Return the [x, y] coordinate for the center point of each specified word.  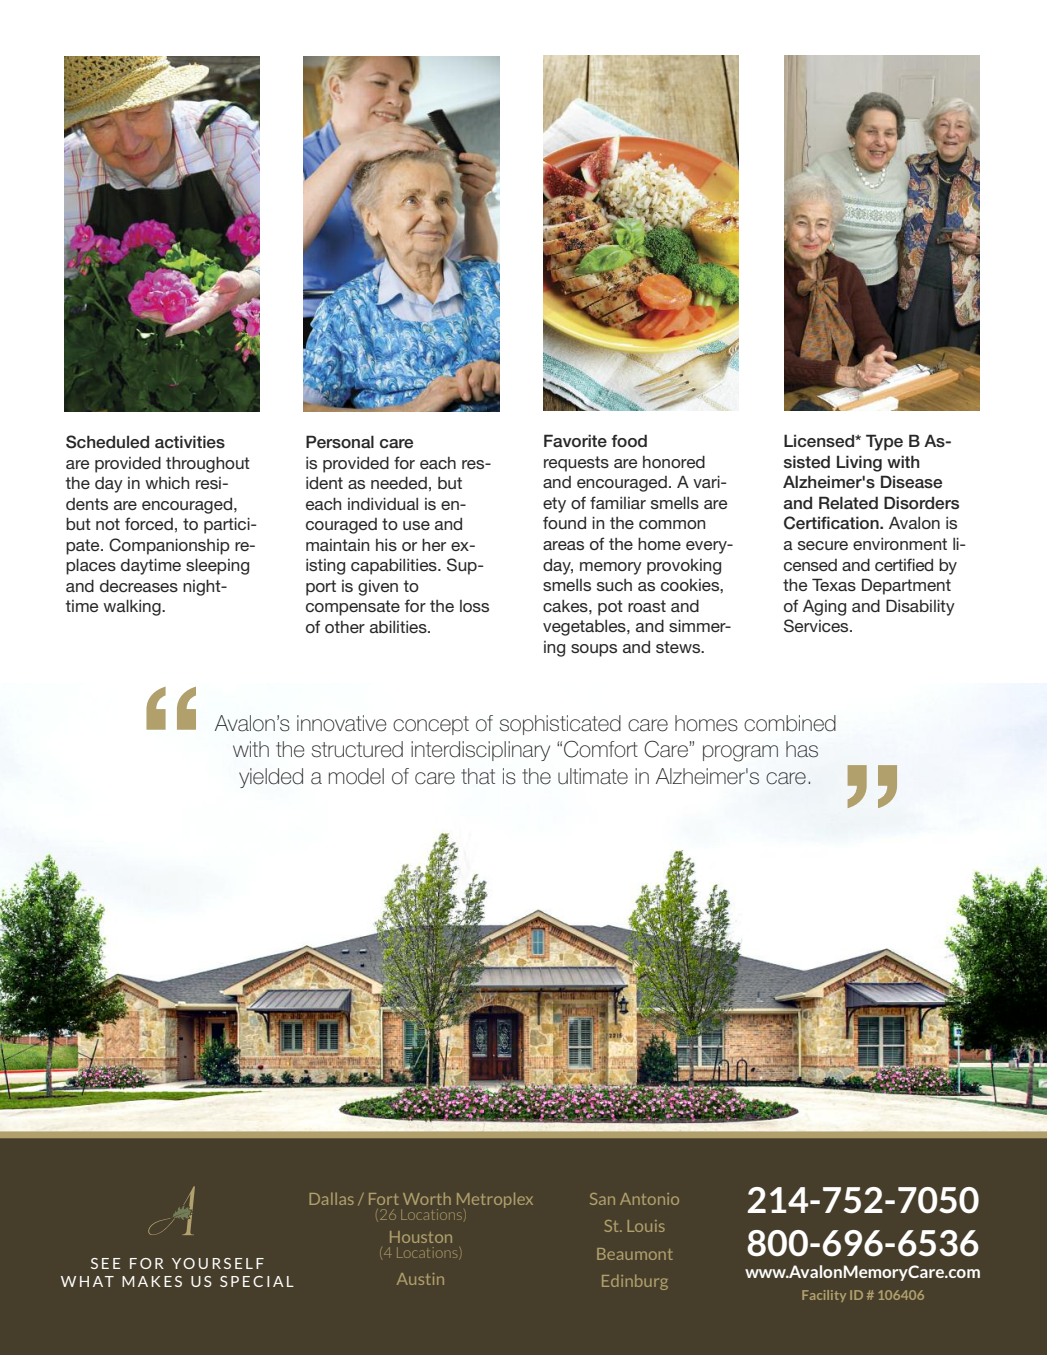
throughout [208, 464]
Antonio [649, 1199]
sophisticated [560, 725]
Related [848, 503]
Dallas [332, 1199]
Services [817, 626]
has [802, 749]
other [345, 627]
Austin [420, 1279]
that [478, 776]
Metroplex [495, 1200]
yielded [271, 778]
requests [576, 464]
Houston [421, 1237]
